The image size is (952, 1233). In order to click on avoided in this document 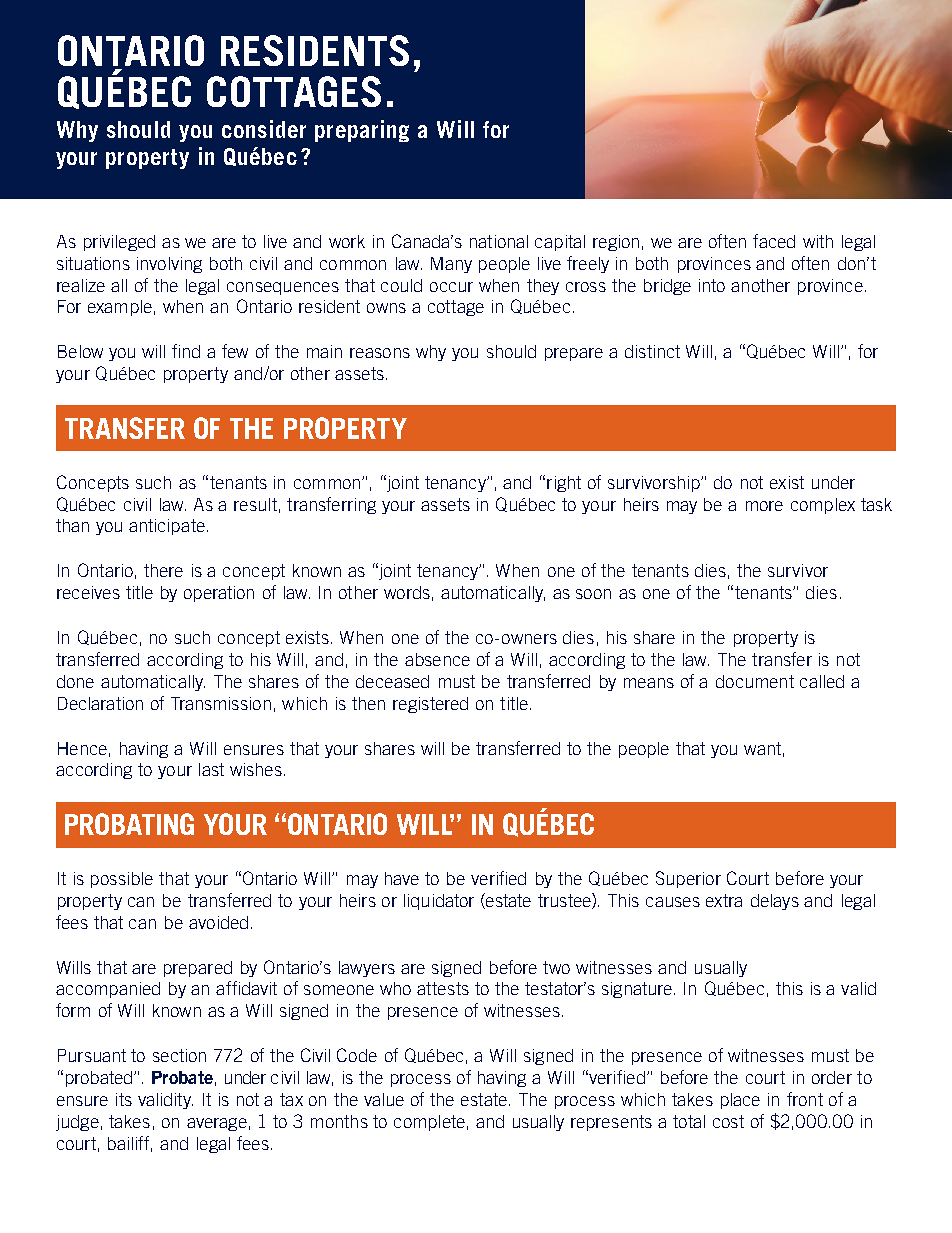, I will do `click(218, 922)`.
